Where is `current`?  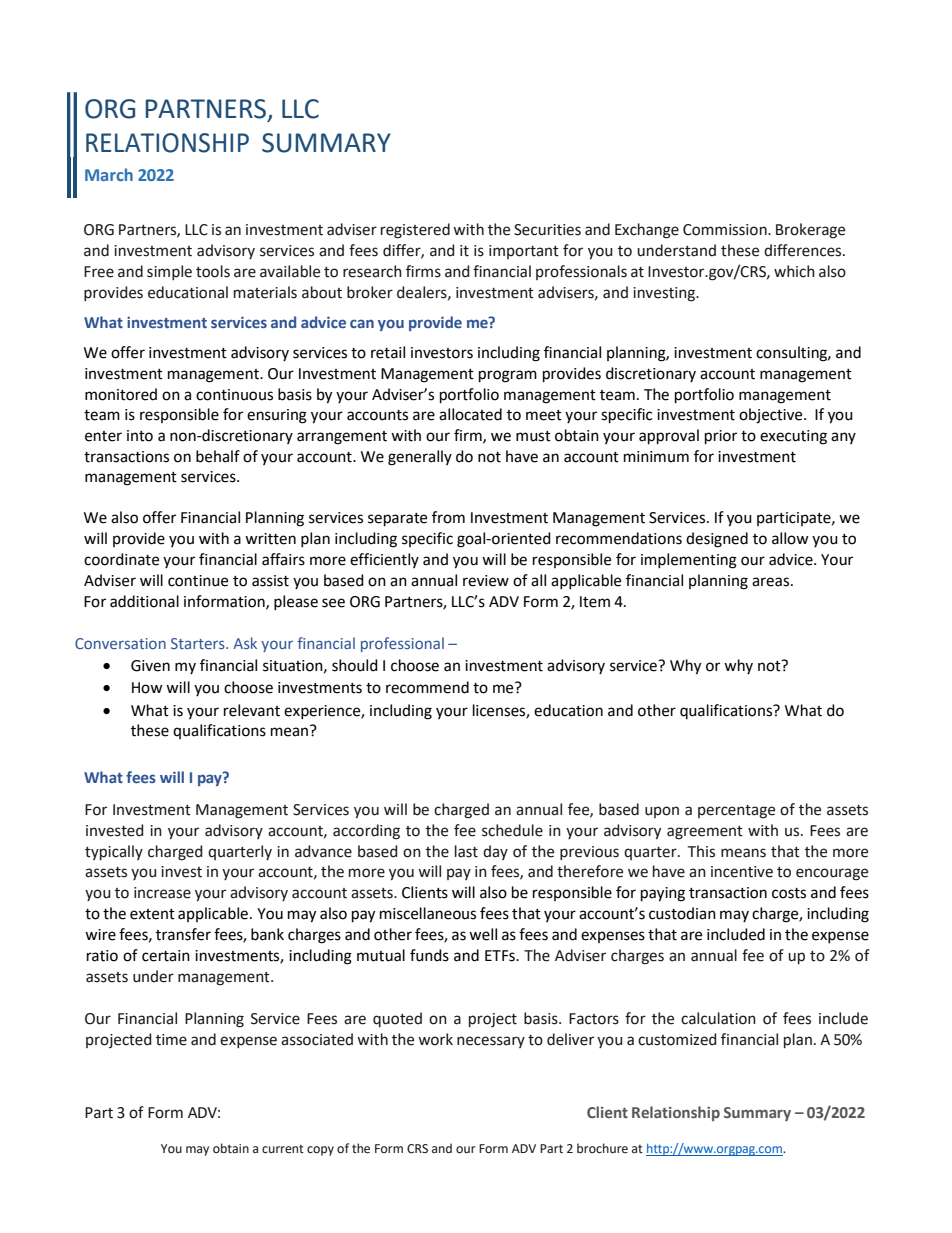 current is located at coordinates (283, 1149).
